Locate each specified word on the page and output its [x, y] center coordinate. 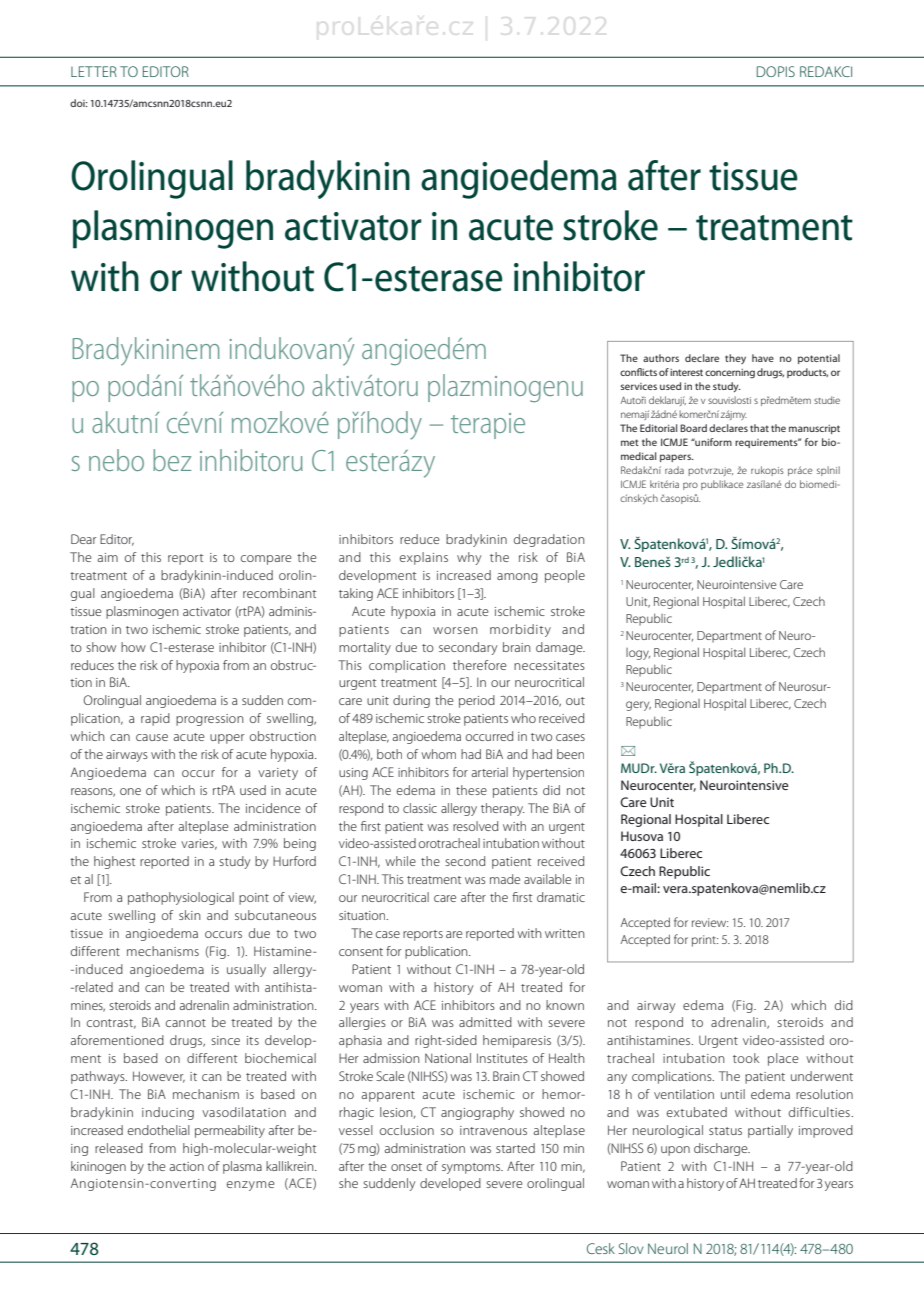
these [471, 790]
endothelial [159, 1130]
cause [152, 737]
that [759, 428]
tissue [753, 176]
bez [172, 460]
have [763, 358]
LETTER [94, 71]
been [570, 754]
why [469, 558]
